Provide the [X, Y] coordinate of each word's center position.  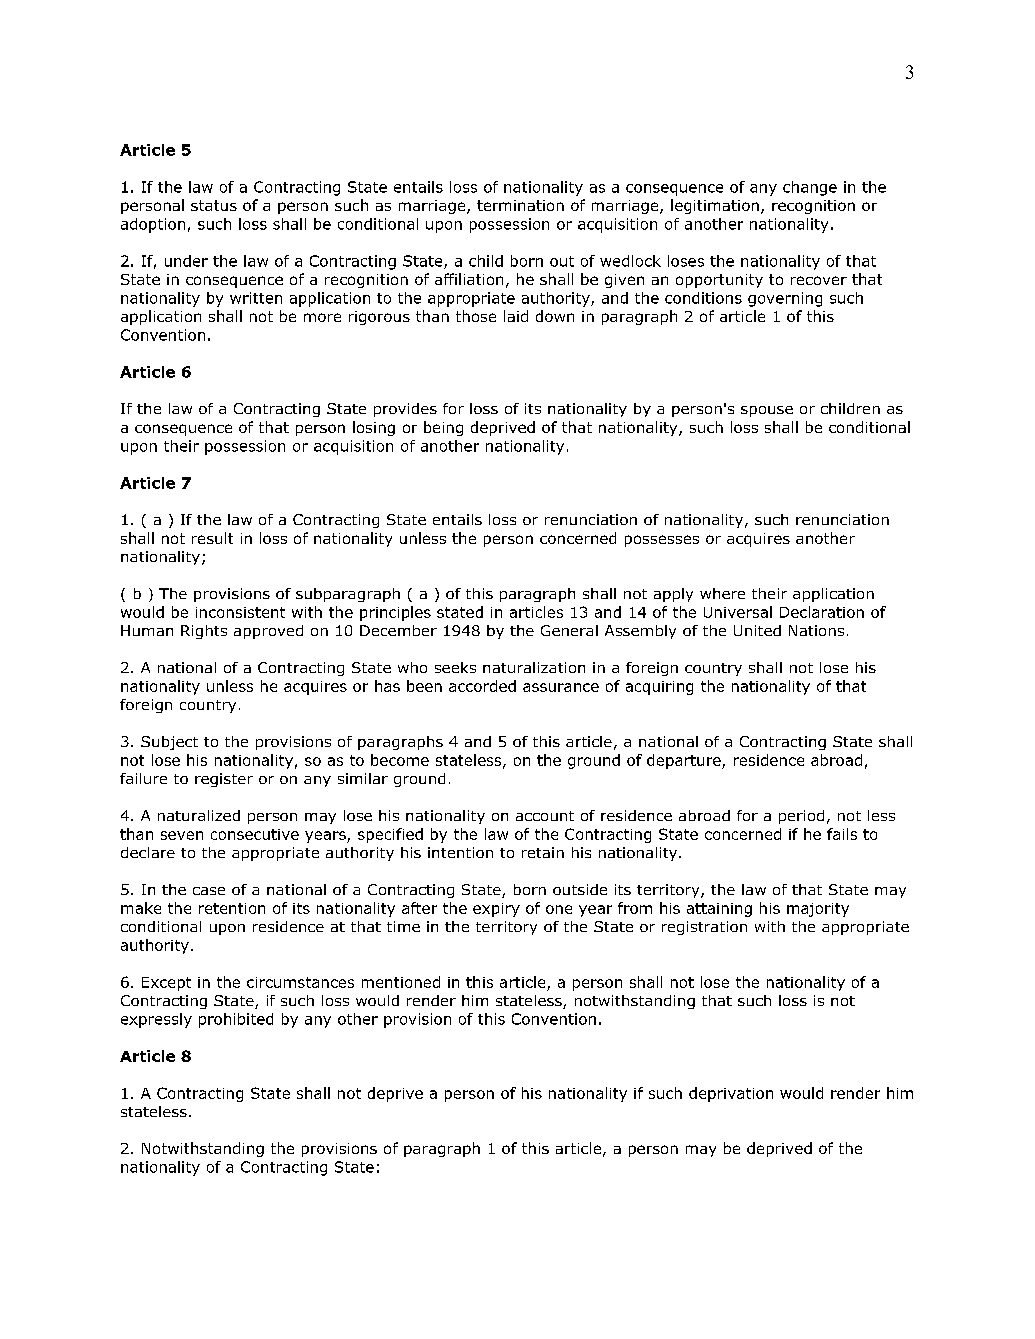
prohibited [236, 1020]
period [801, 817]
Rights [204, 632]
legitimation [715, 206]
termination [520, 205]
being [443, 428]
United [757, 630]
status [214, 205]
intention [460, 852]
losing [374, 428]
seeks [455, 667]
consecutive [255, 834]
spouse [767, 411]
